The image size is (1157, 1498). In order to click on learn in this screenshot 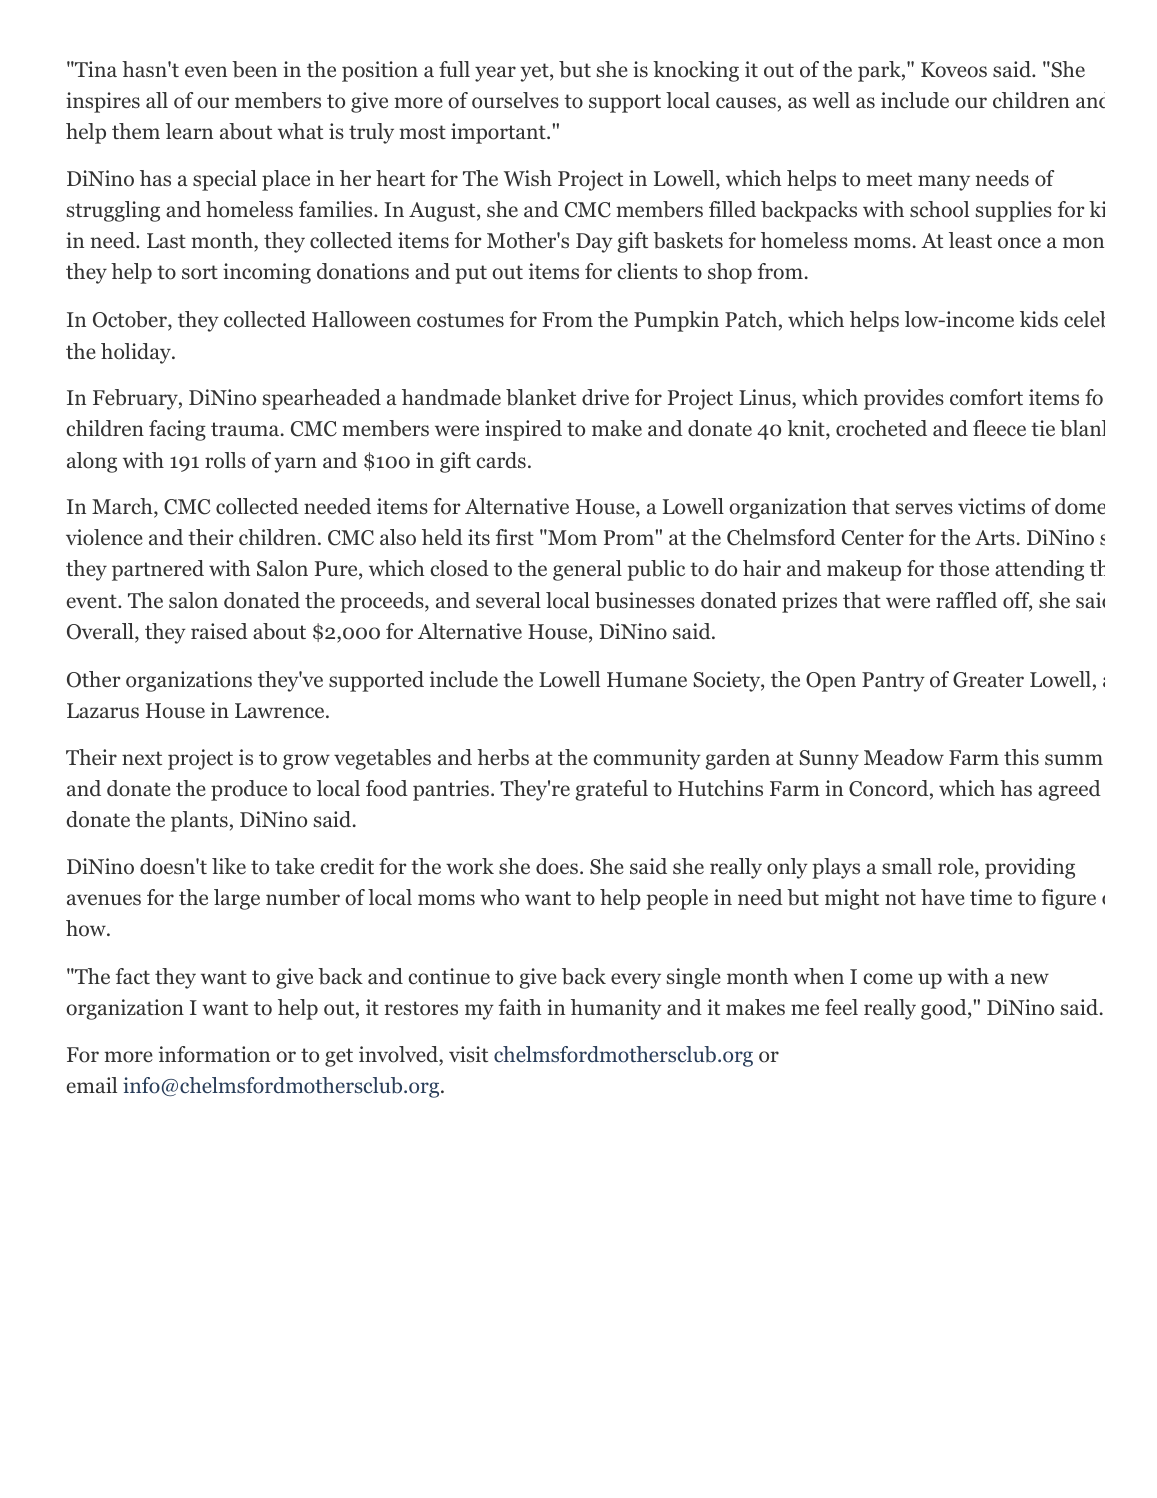, I will do `click(189, 131)`.
